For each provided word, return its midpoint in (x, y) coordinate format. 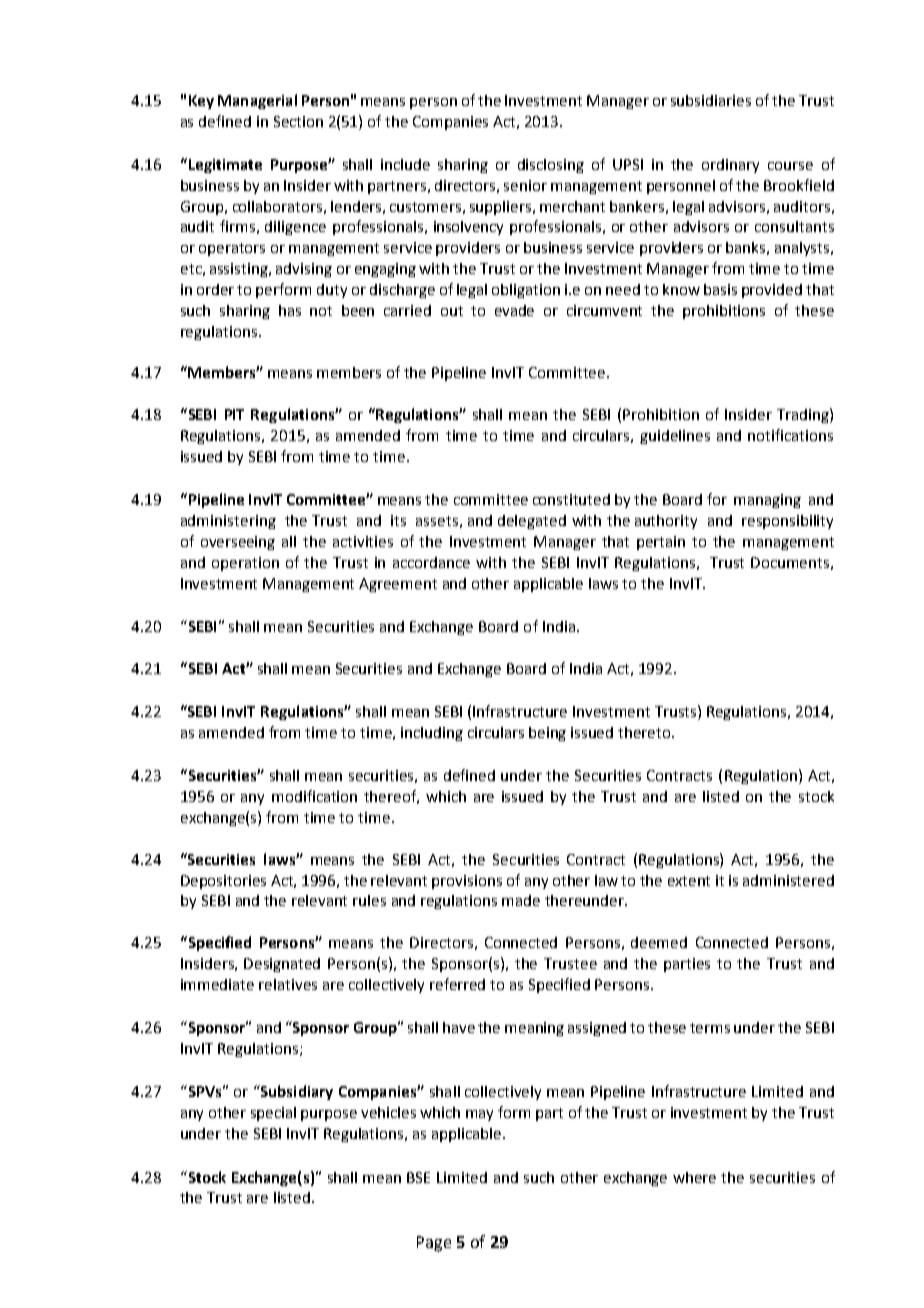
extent (689, 881)
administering (228, 522)
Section (298, 121)
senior (525, 185)
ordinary (730, 166)
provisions (467, 882)
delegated (532, 522)
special (273, 1114)
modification (314, 796)
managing (767, 501)
